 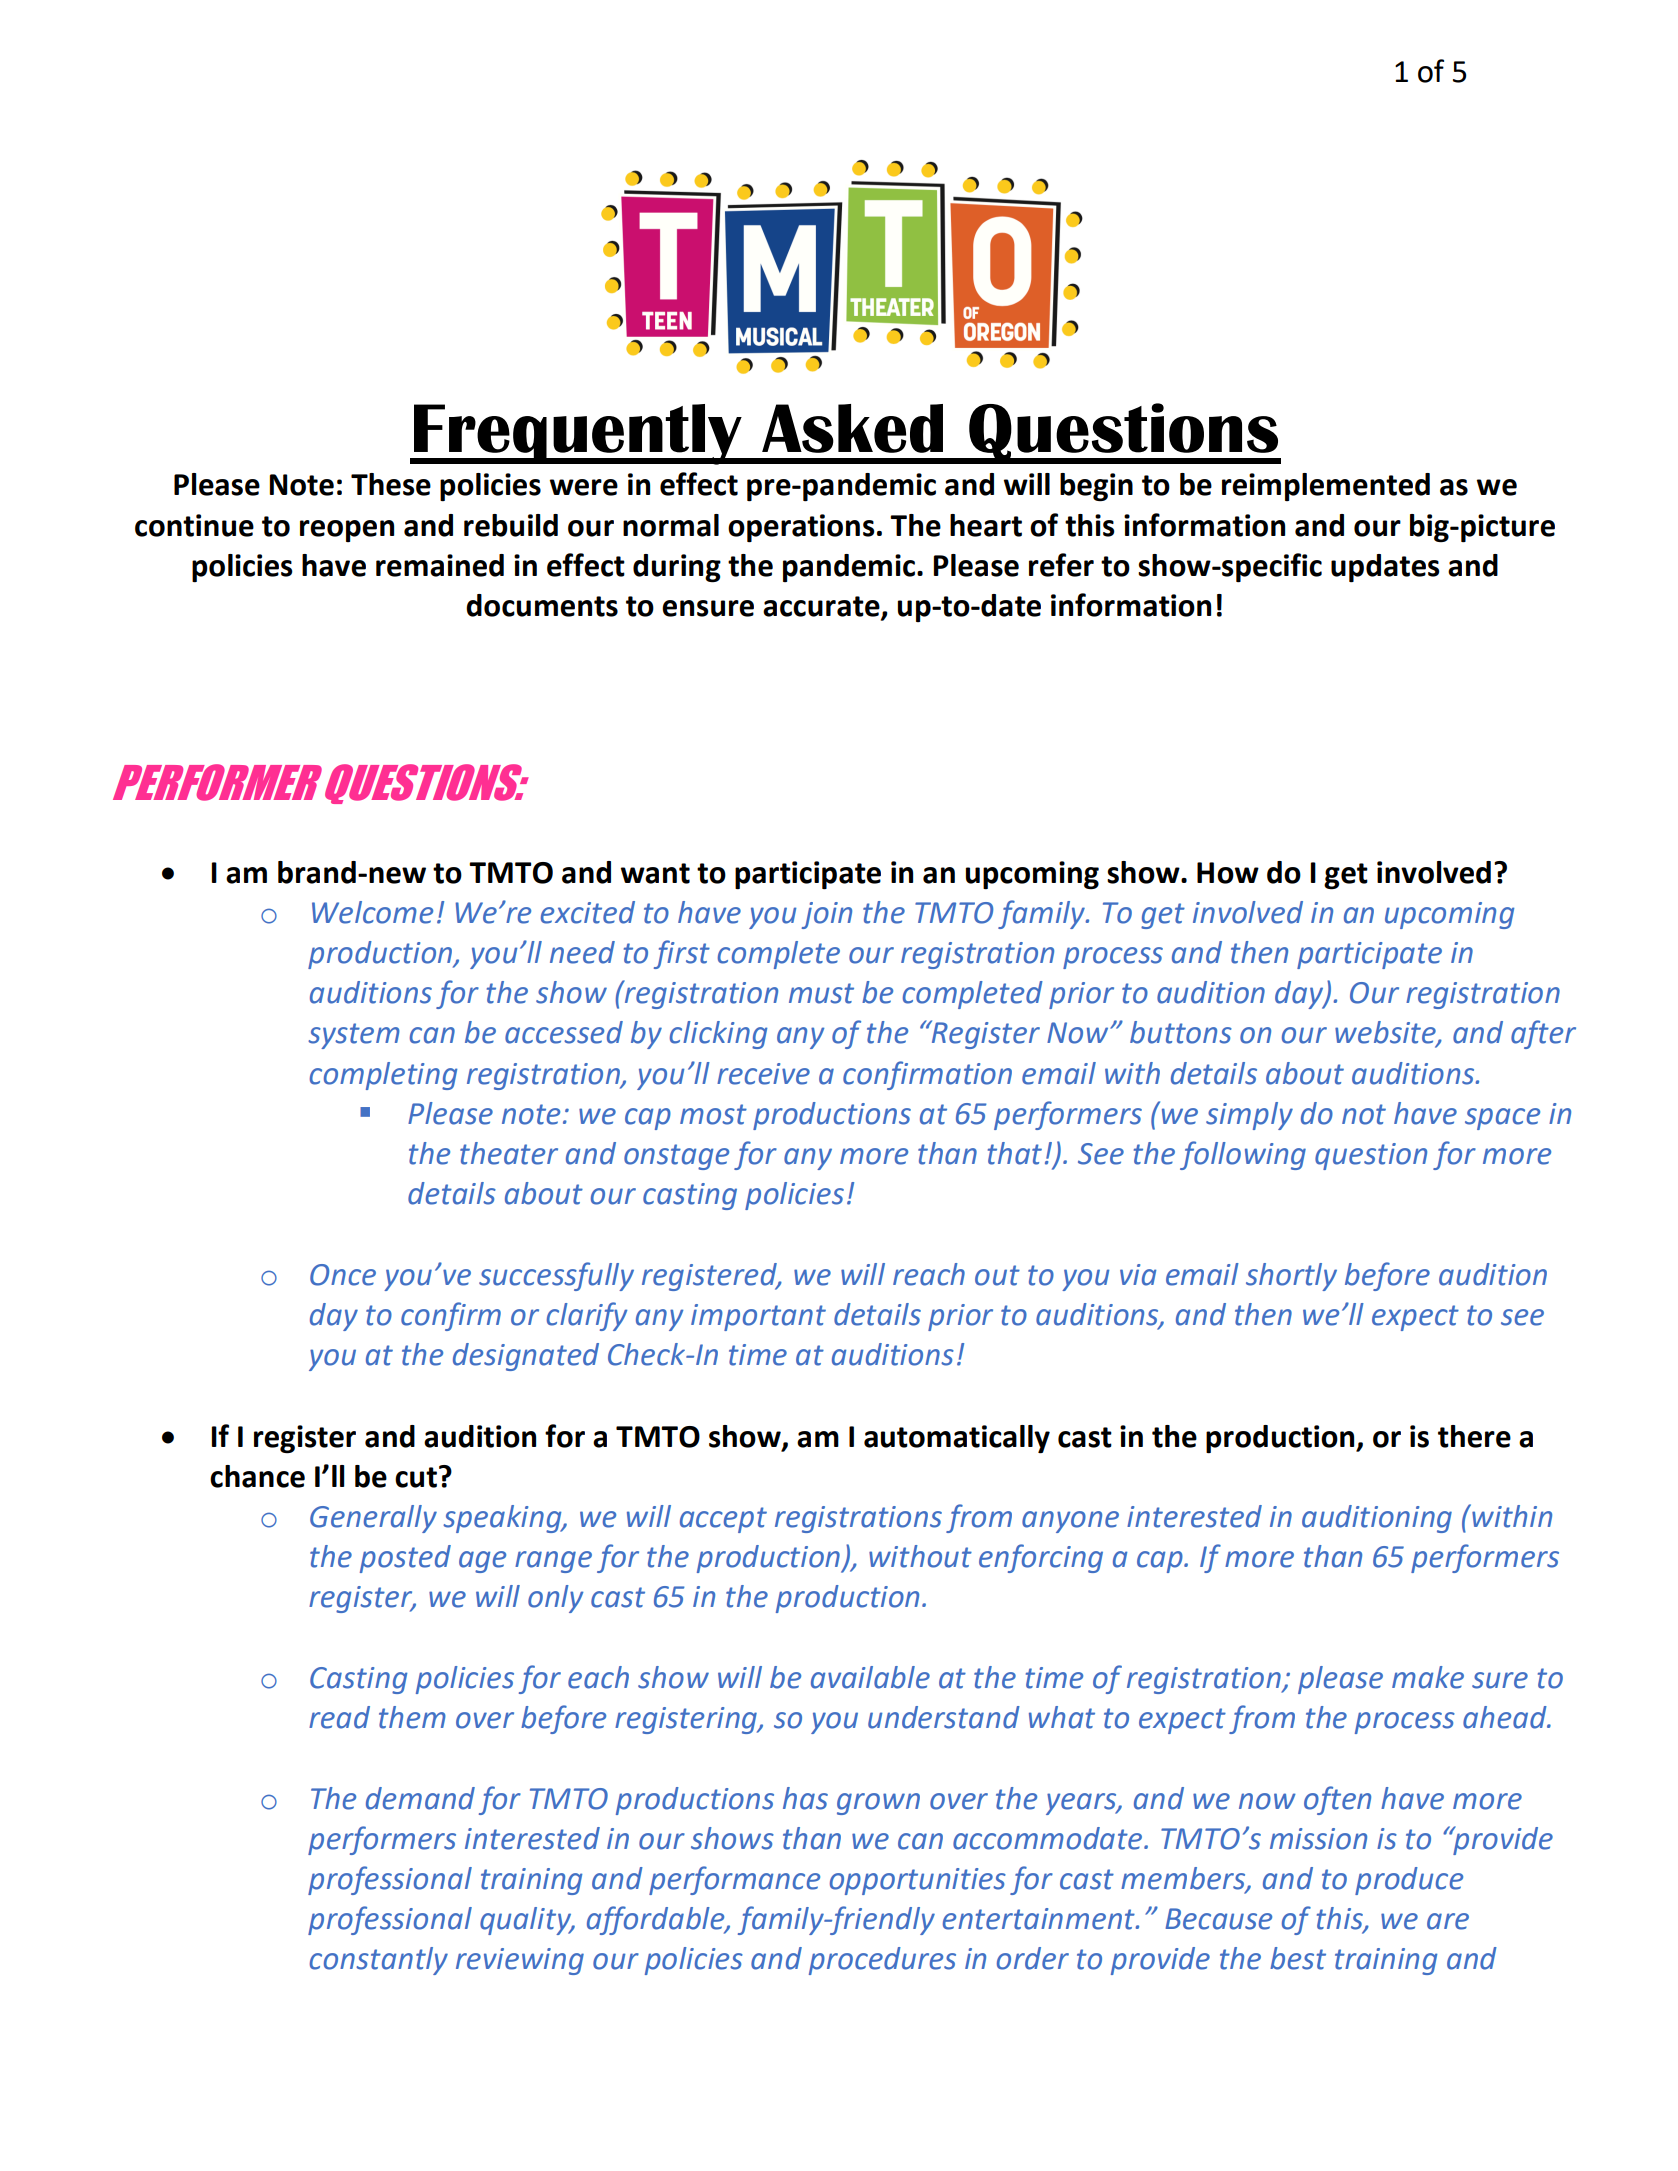 I want to click on that, so click(x=1015, y=1153).
